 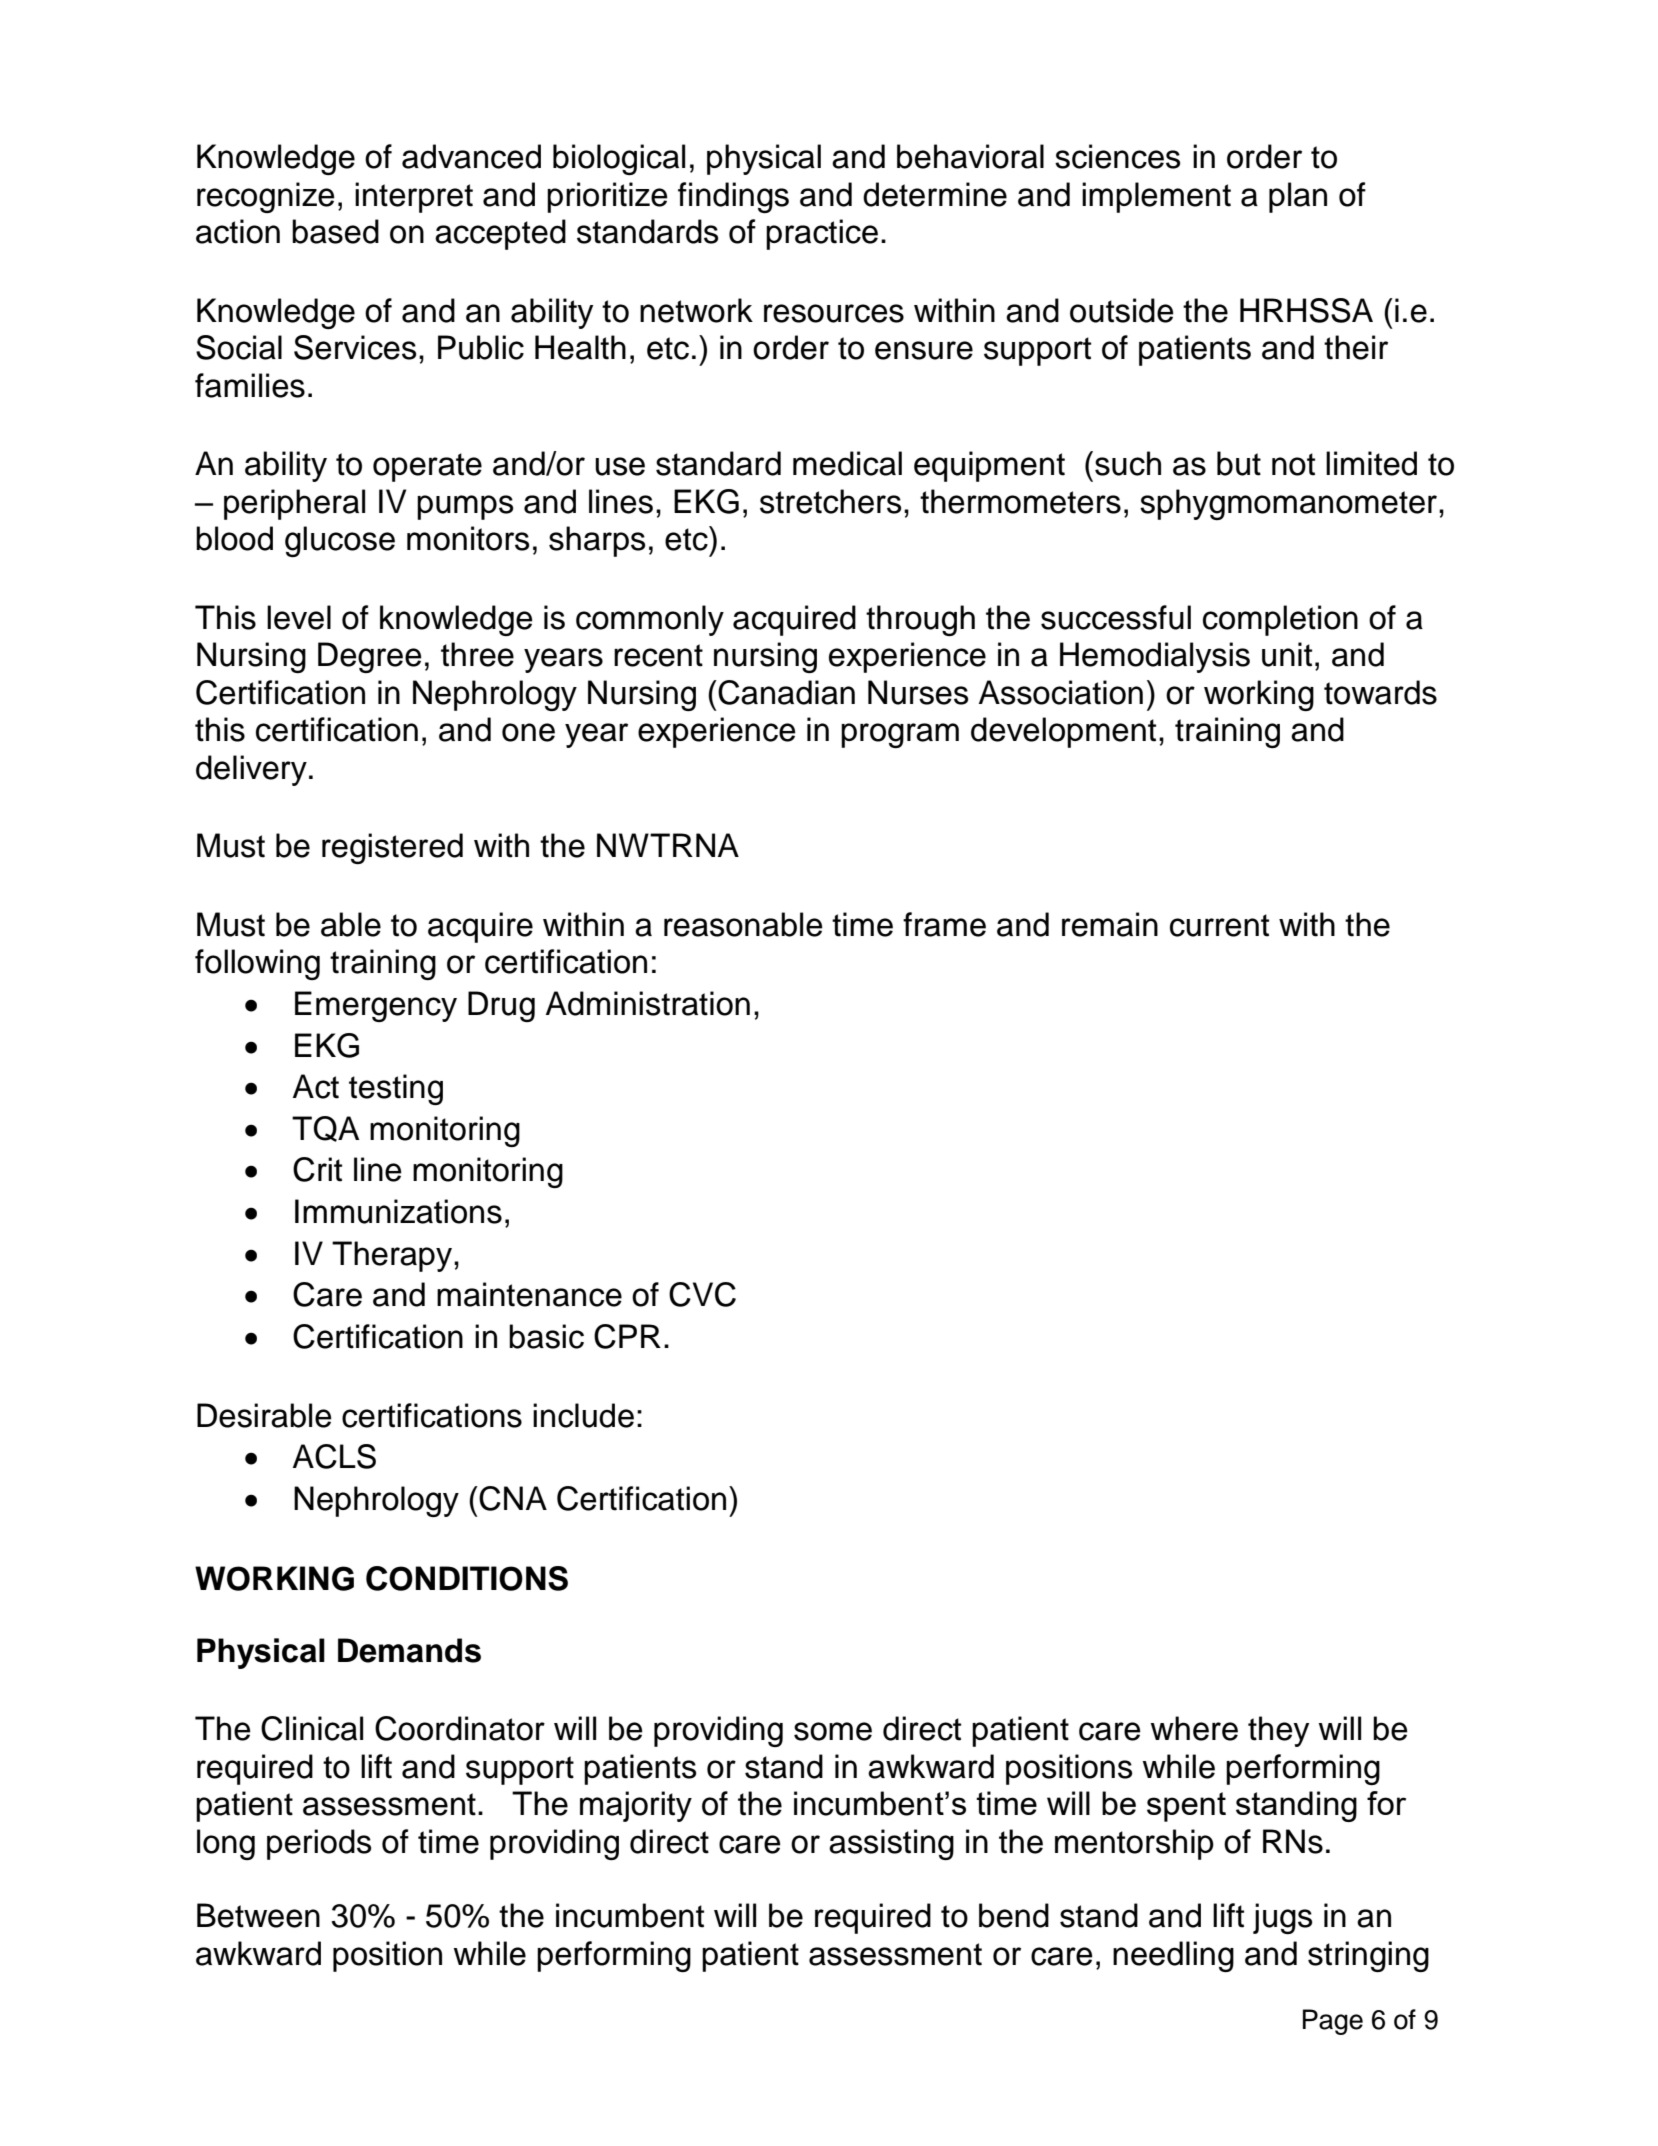 I want to click on assisting, so click(x=891, y=1844).
